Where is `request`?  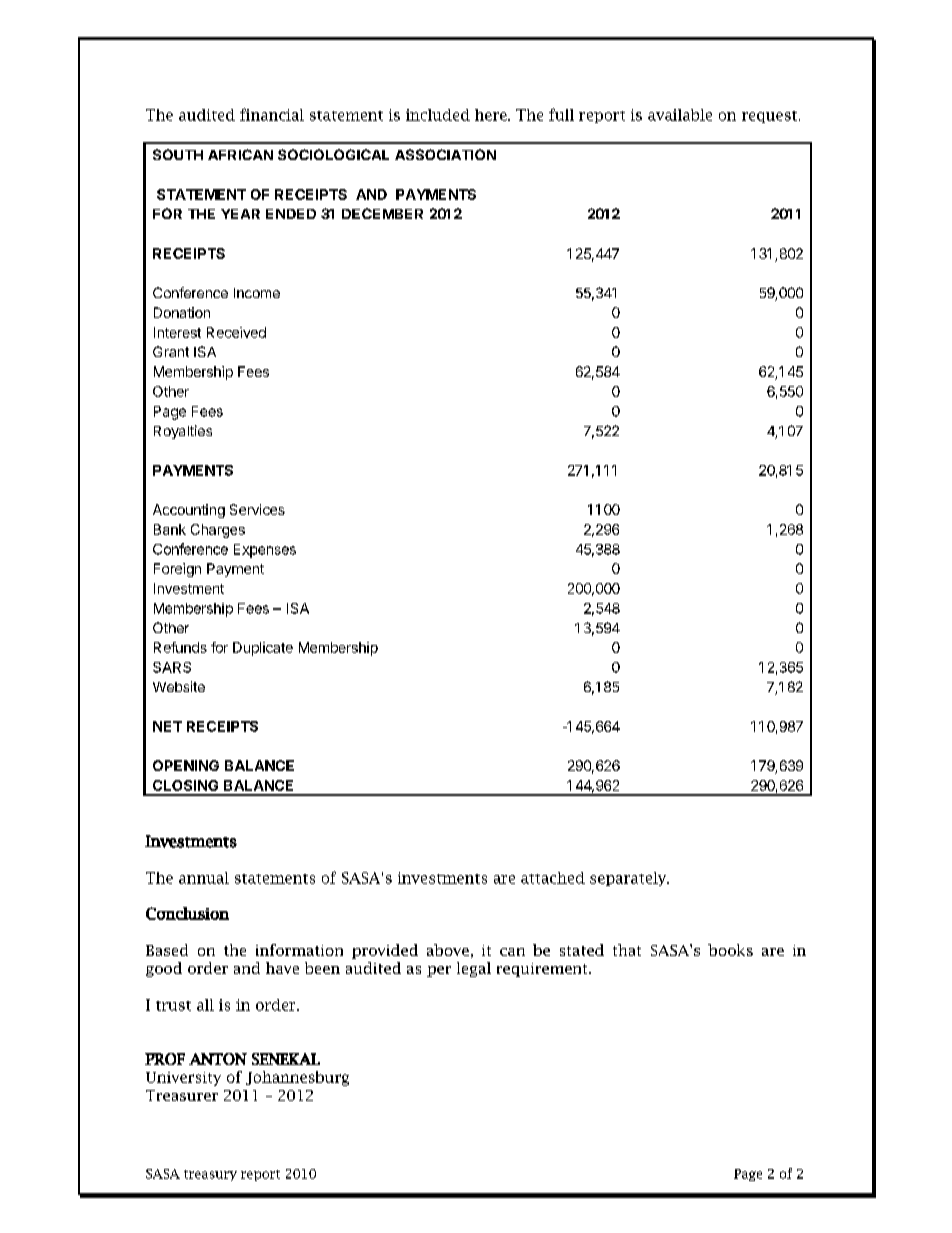 request is located at coordinates (769, 117).
